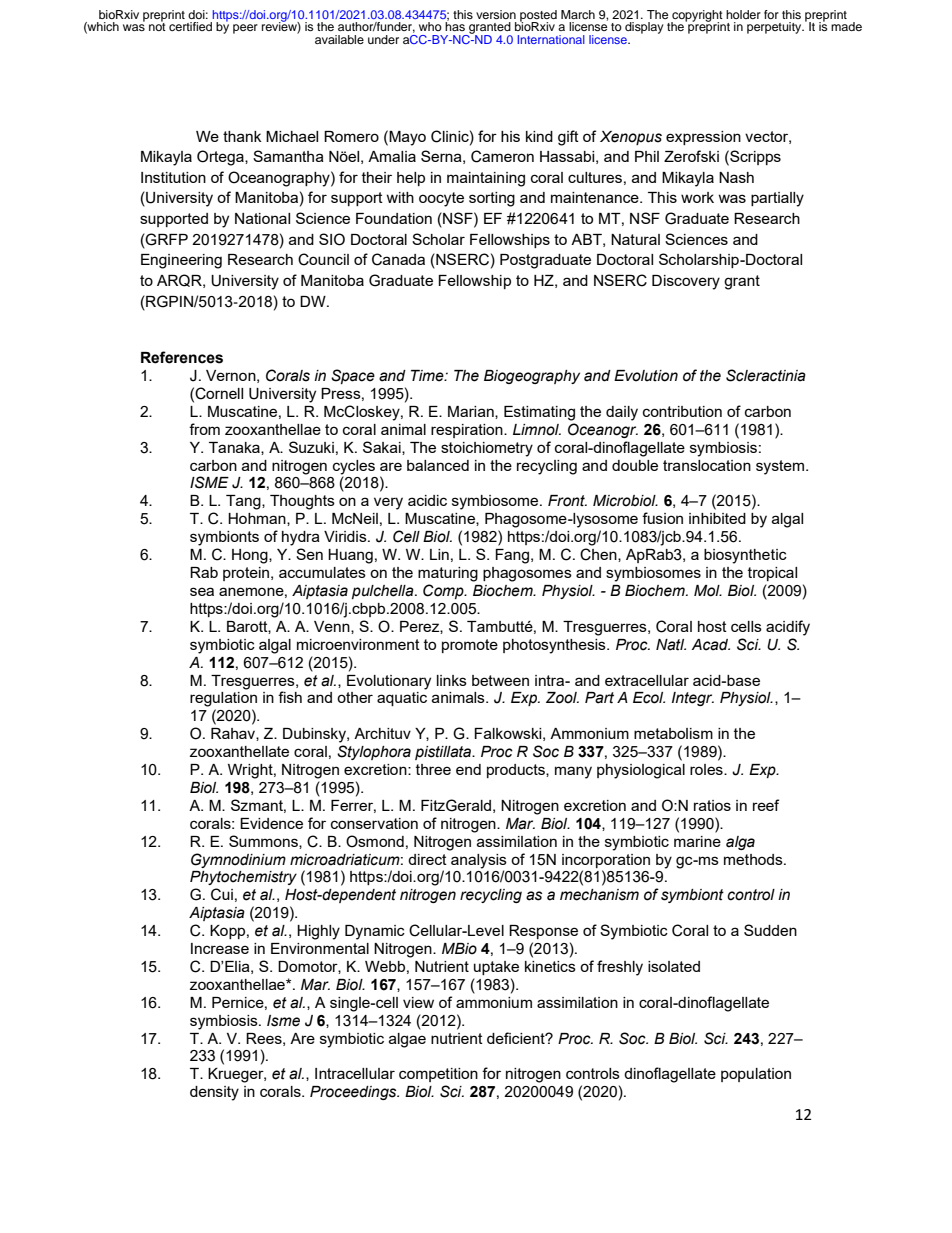 This screenshot has width=952, height=1233. What do you see at coordinates (251, 556) in the screenshot?
I see `Hong` at bounding box center [251, 556].
